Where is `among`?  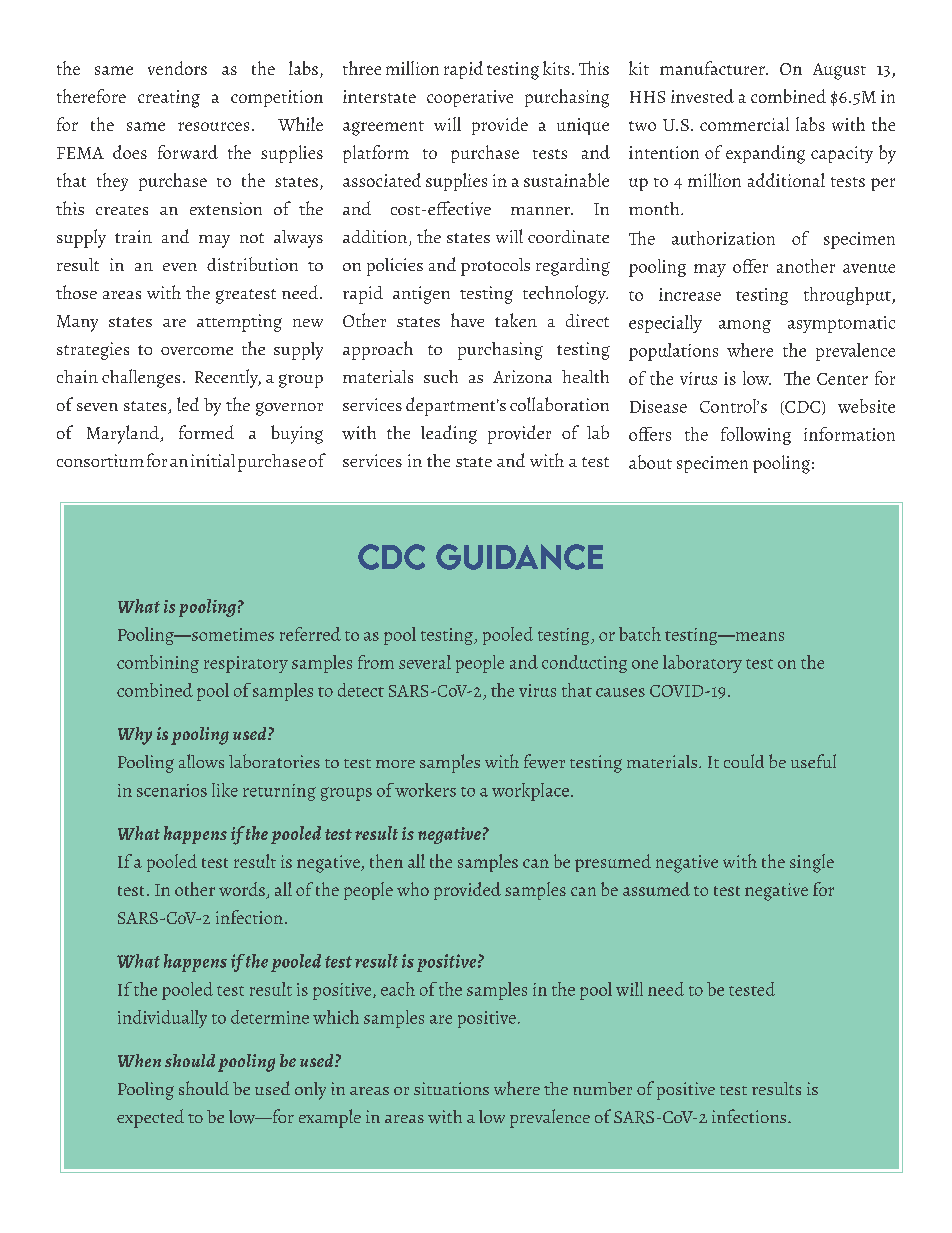 among is located at coordinates (745, 326).
